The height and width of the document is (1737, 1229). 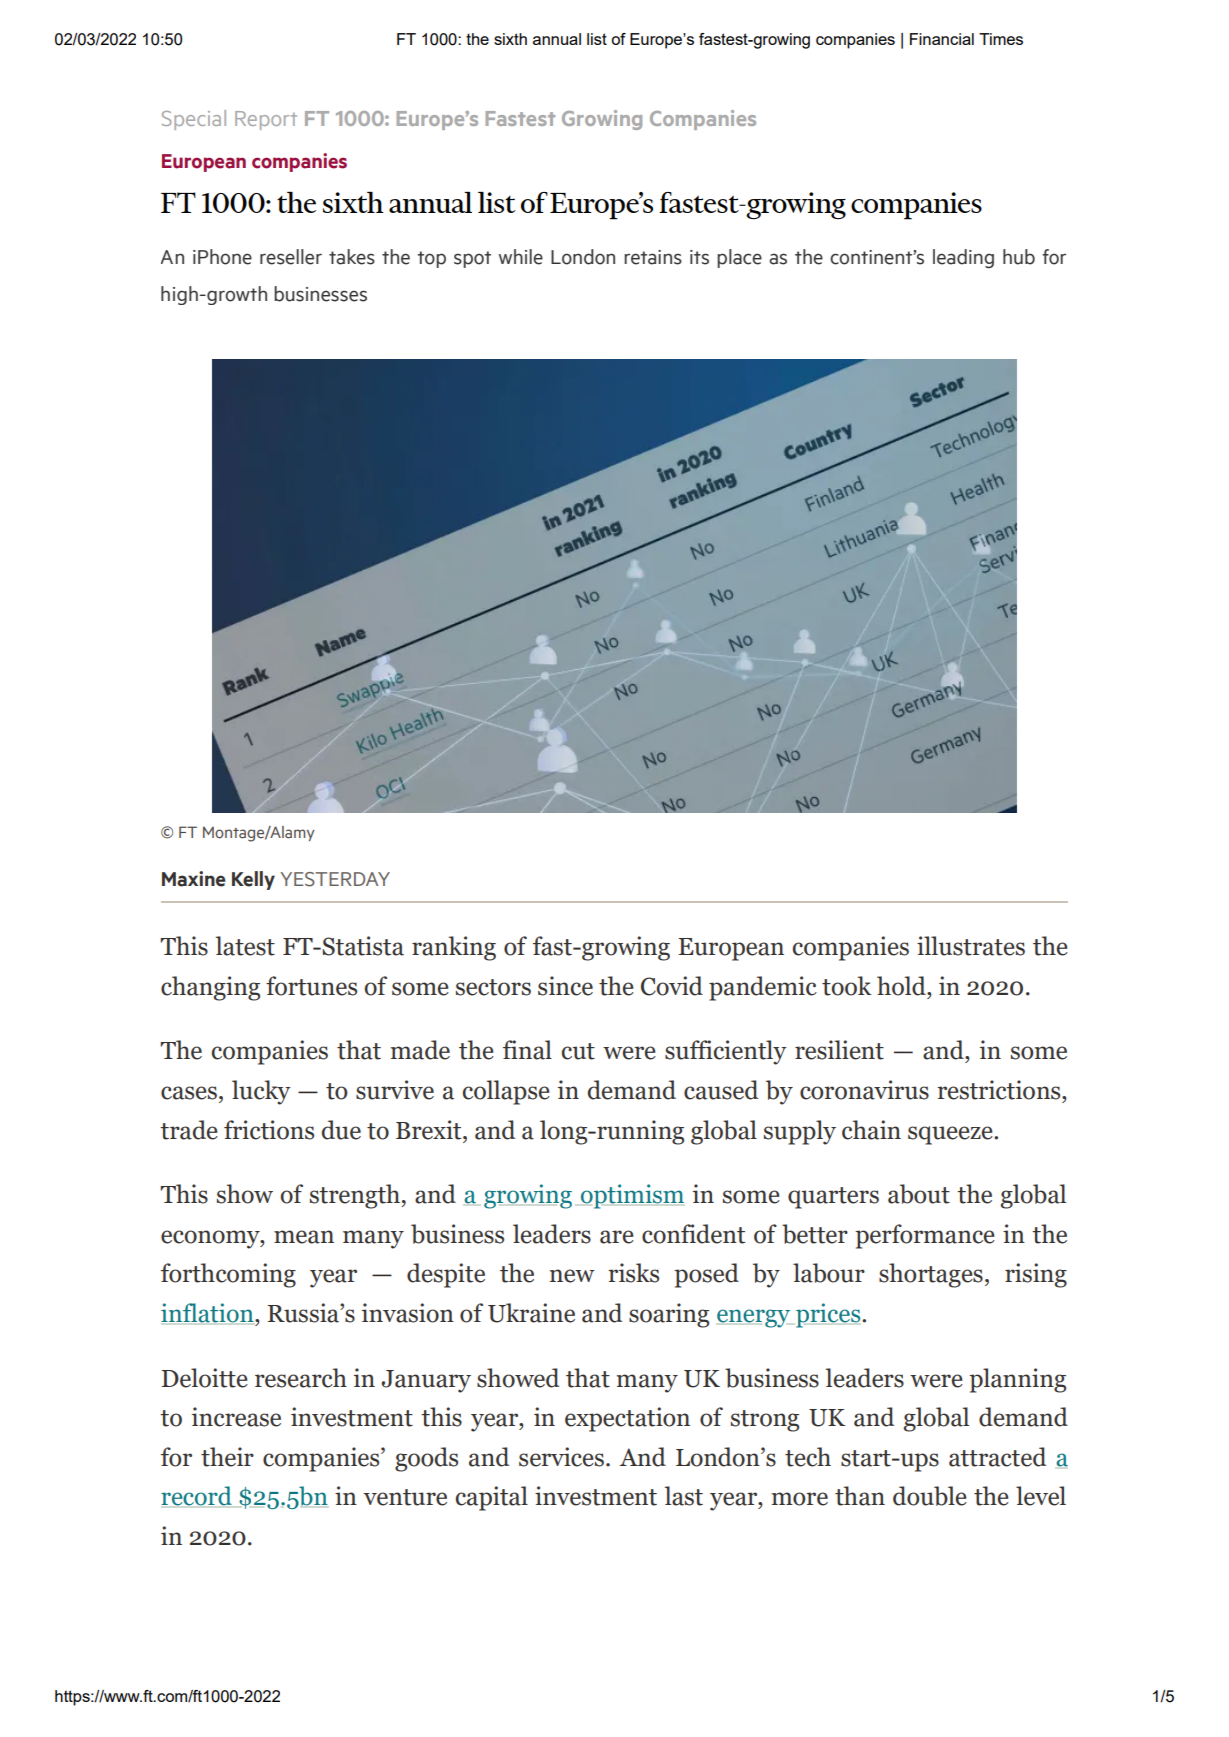 What do you see at coordinates (627, 1419) in the document?
I see `expectation` at bounding box center [627, 1419].
